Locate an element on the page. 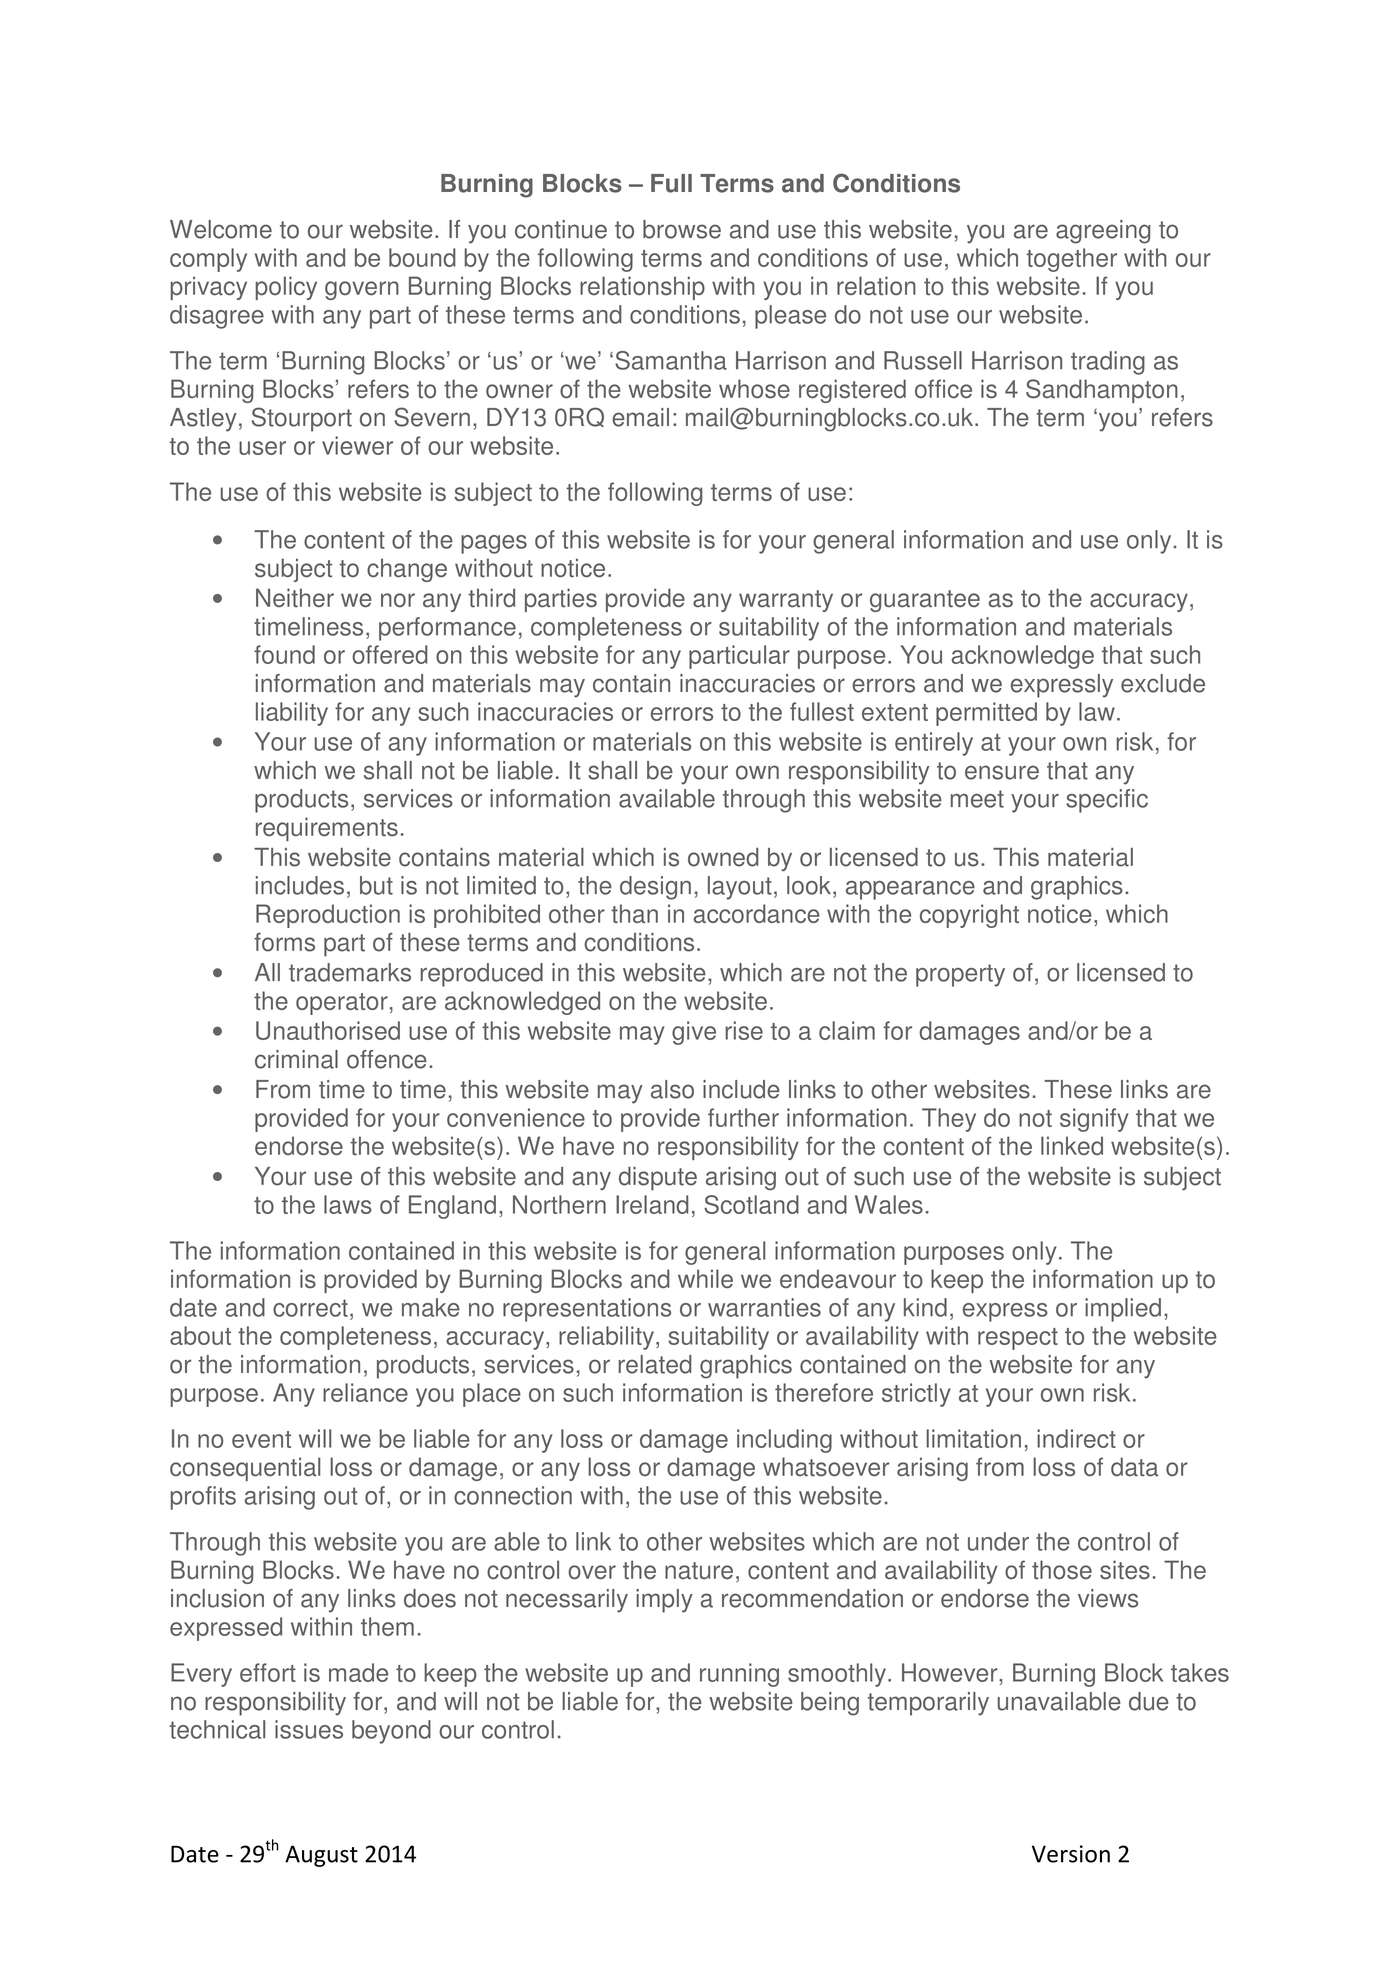 Image resolution: width=1400 pixels, height=1981 pixels. give is located at coordinates (694, 1033).
